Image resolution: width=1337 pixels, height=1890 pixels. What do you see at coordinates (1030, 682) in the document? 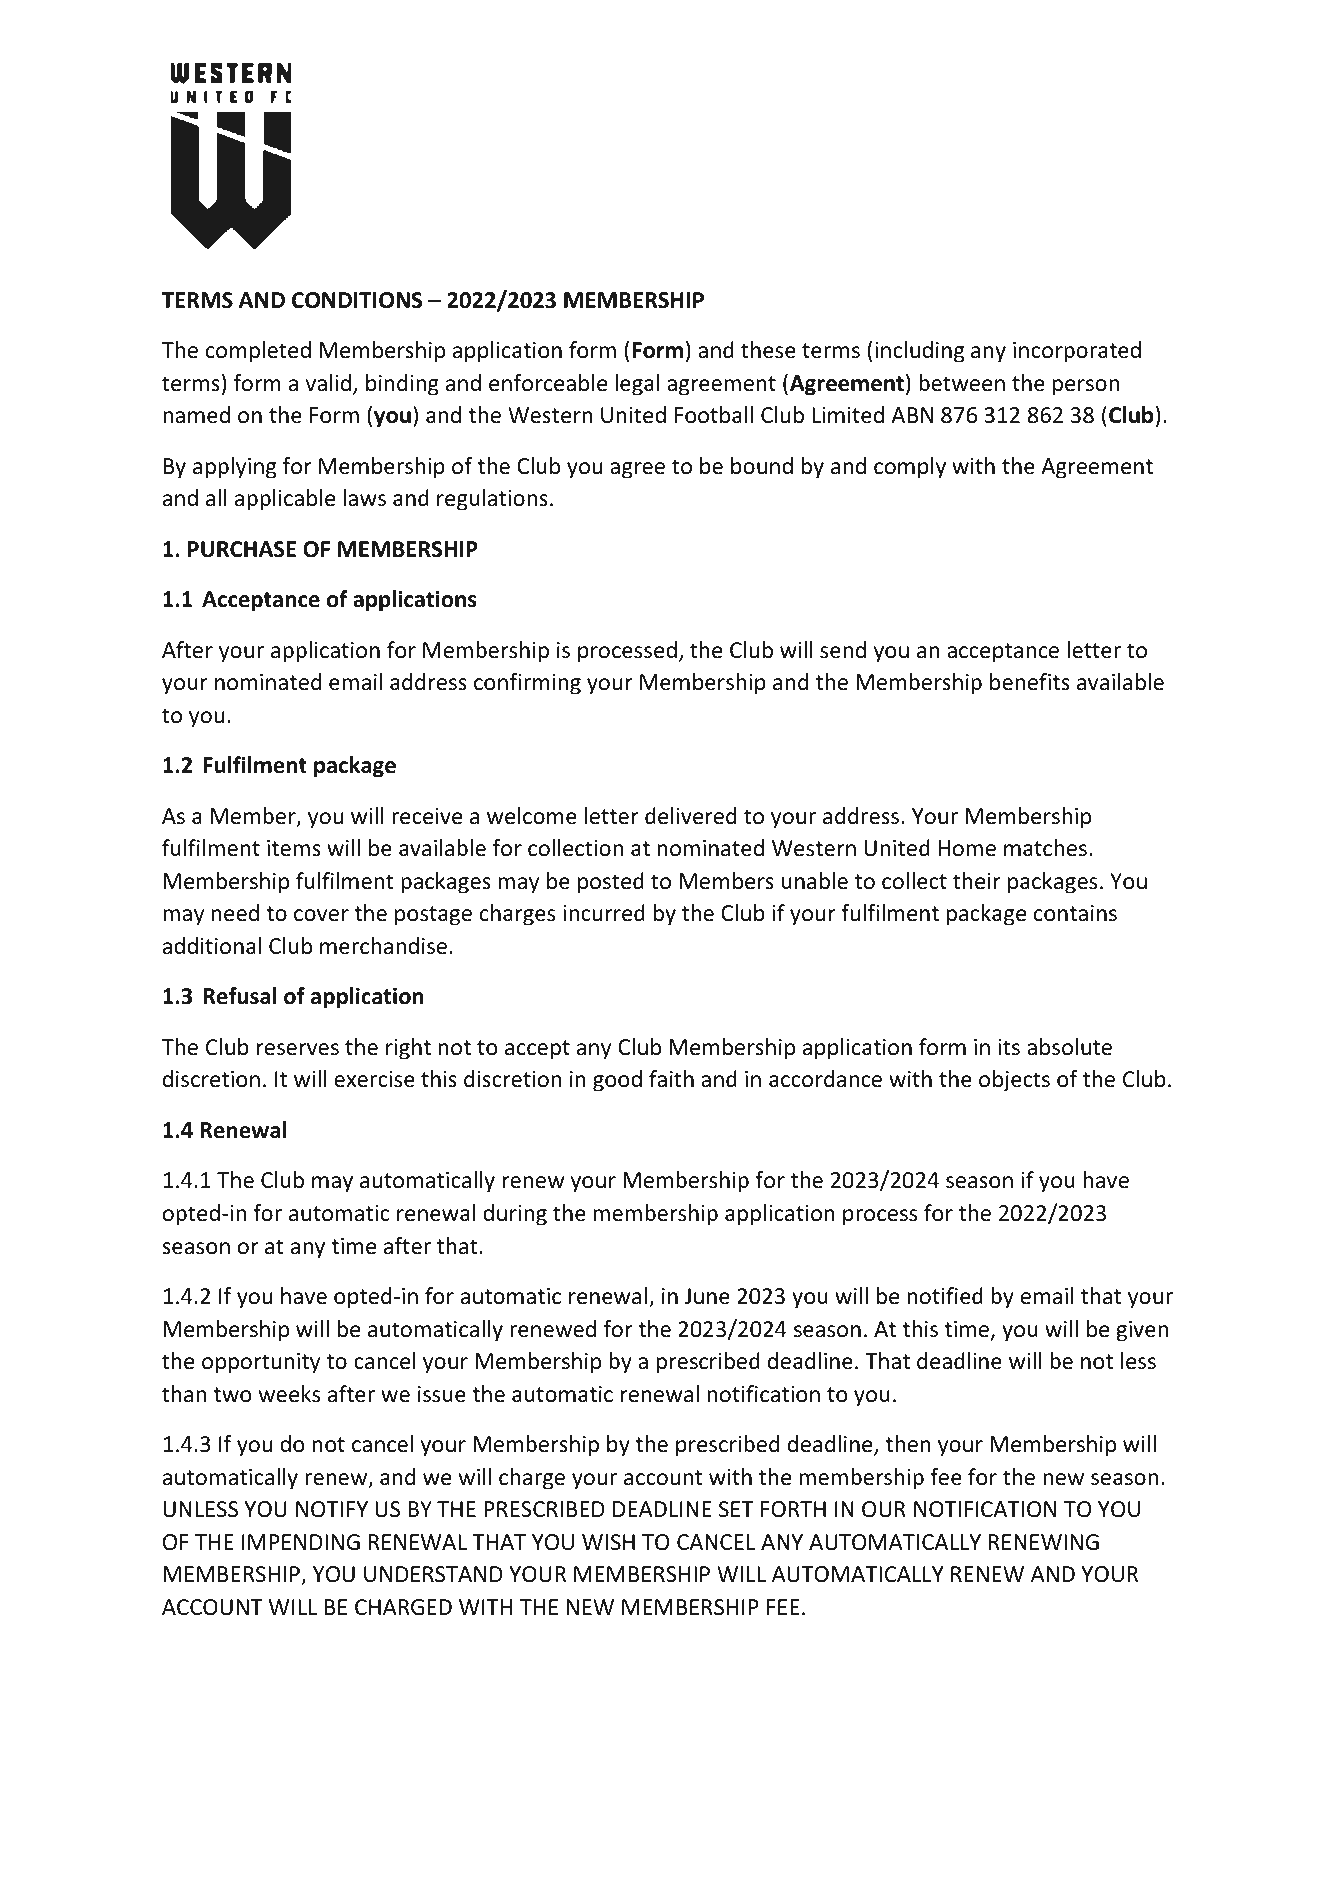
I see `benefits` at bounding box center [1030, 682].
